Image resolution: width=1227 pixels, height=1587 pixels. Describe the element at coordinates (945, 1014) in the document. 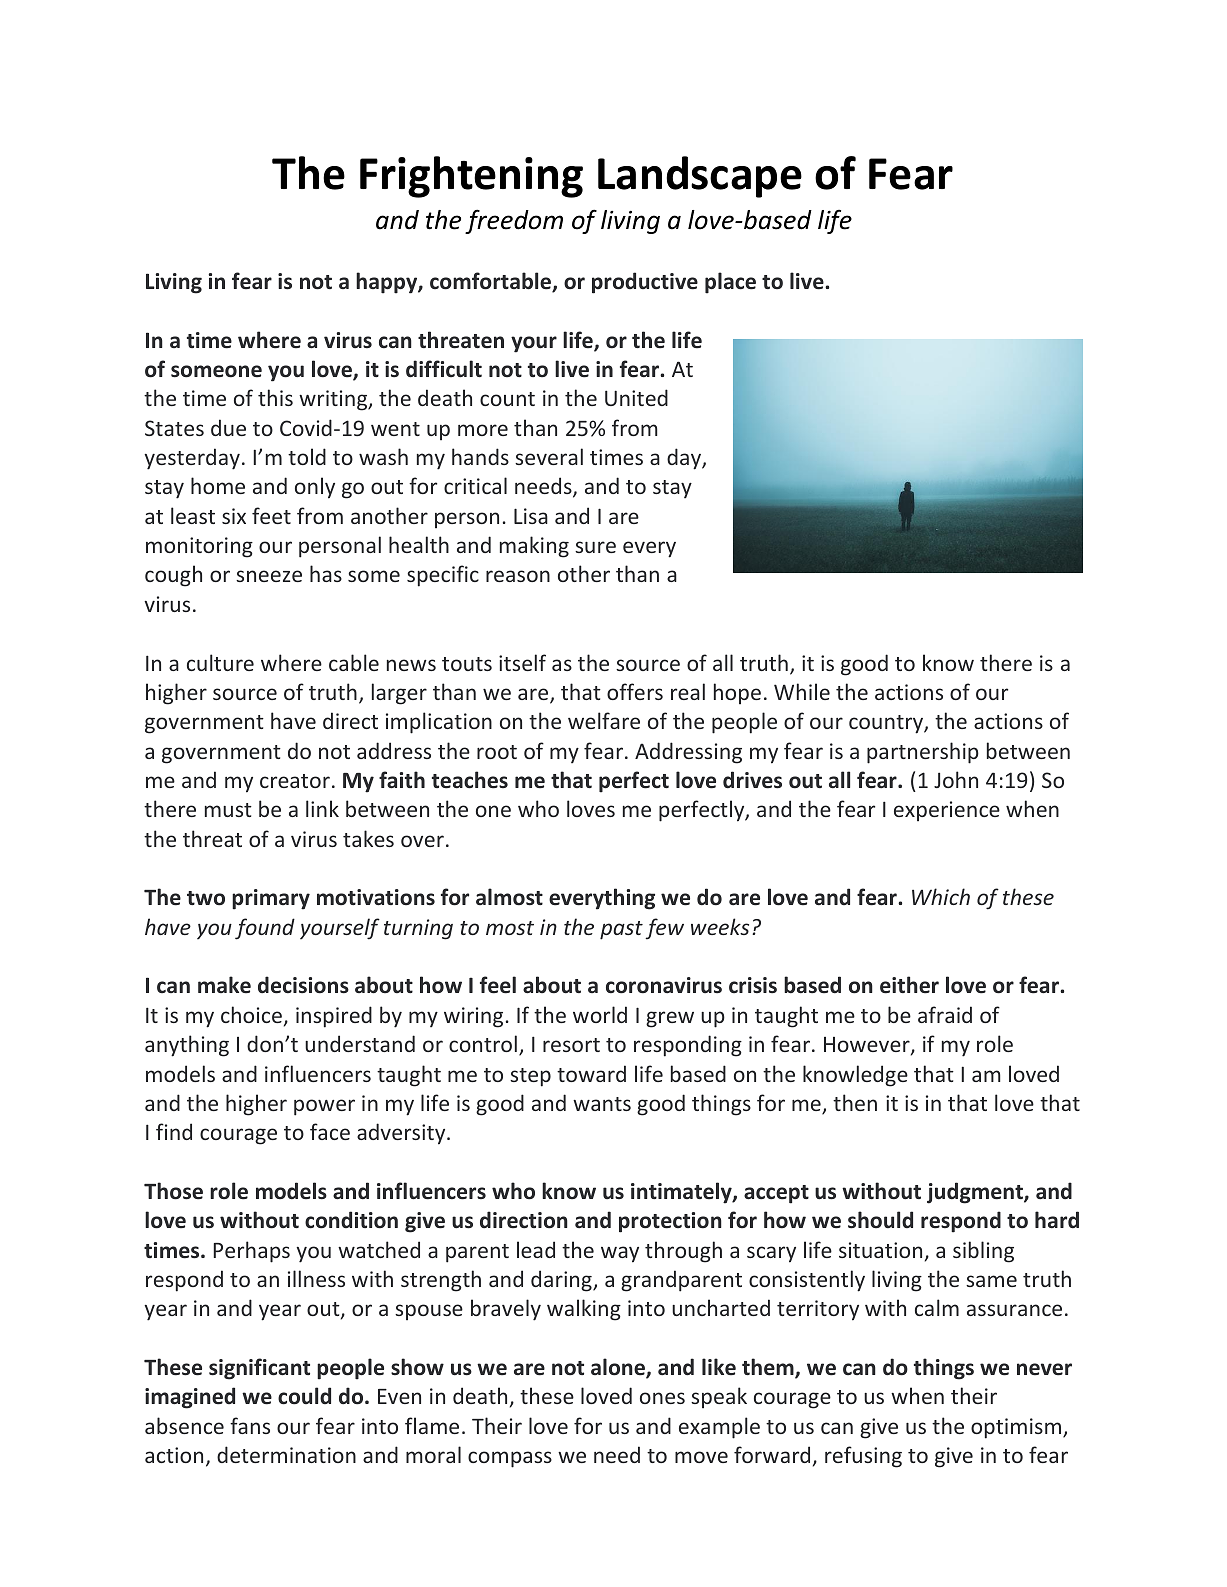

I see `afraid` at that location.
